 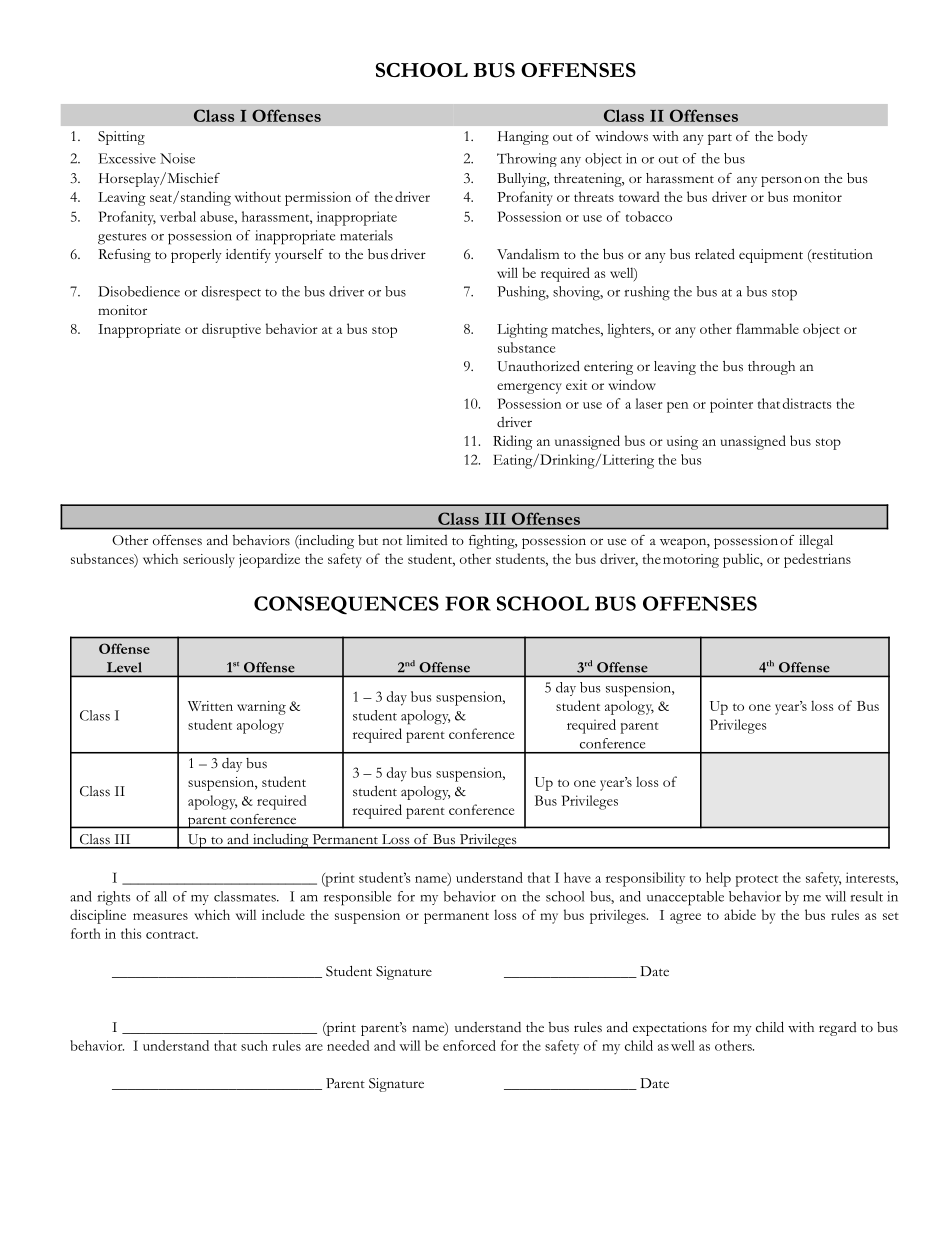 I want to click on seriously, so click(x=209, y=560).
